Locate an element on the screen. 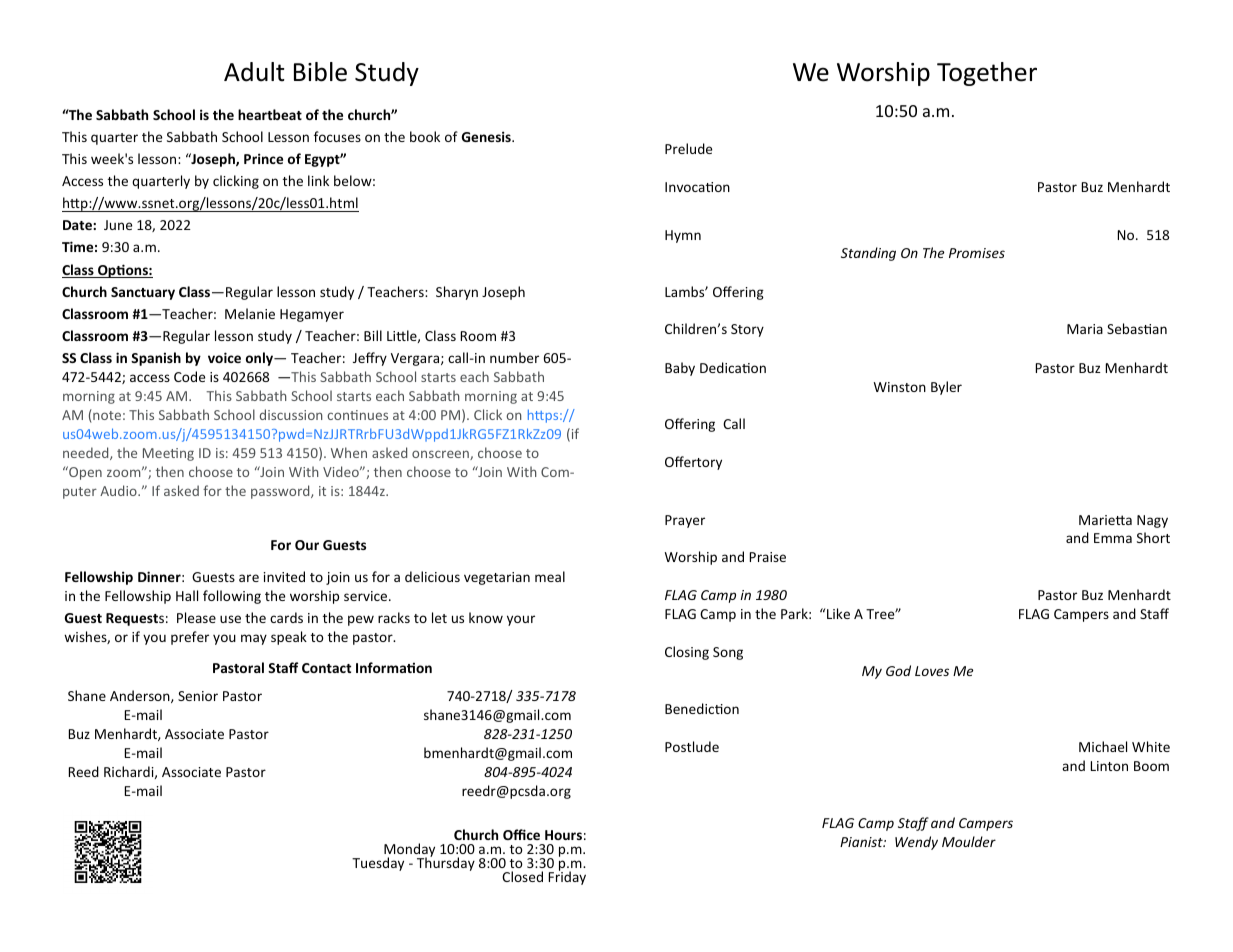  Prayer is located at coordinates (685, 521).
